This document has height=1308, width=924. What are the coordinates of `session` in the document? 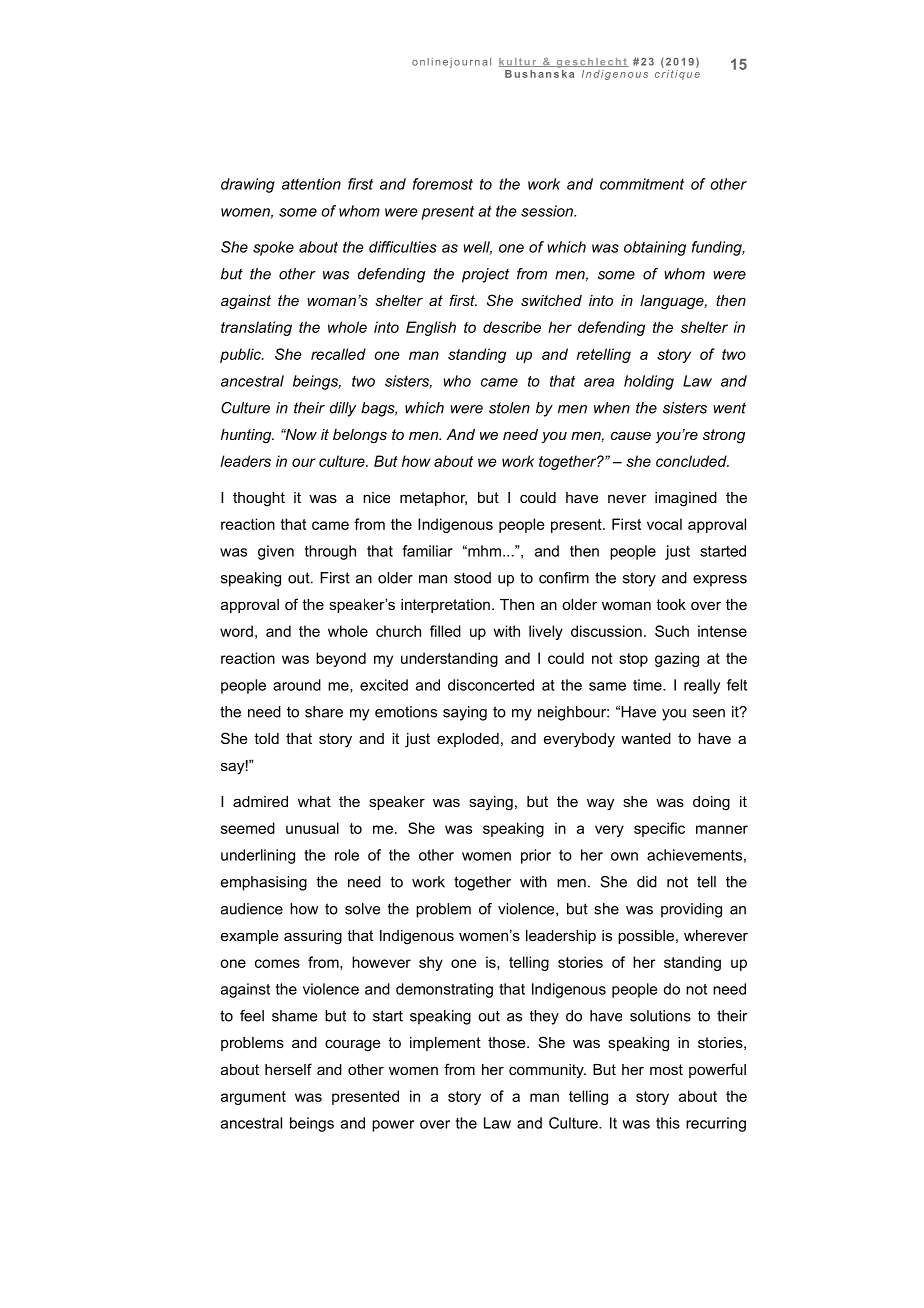 It's located at (548, 211).
